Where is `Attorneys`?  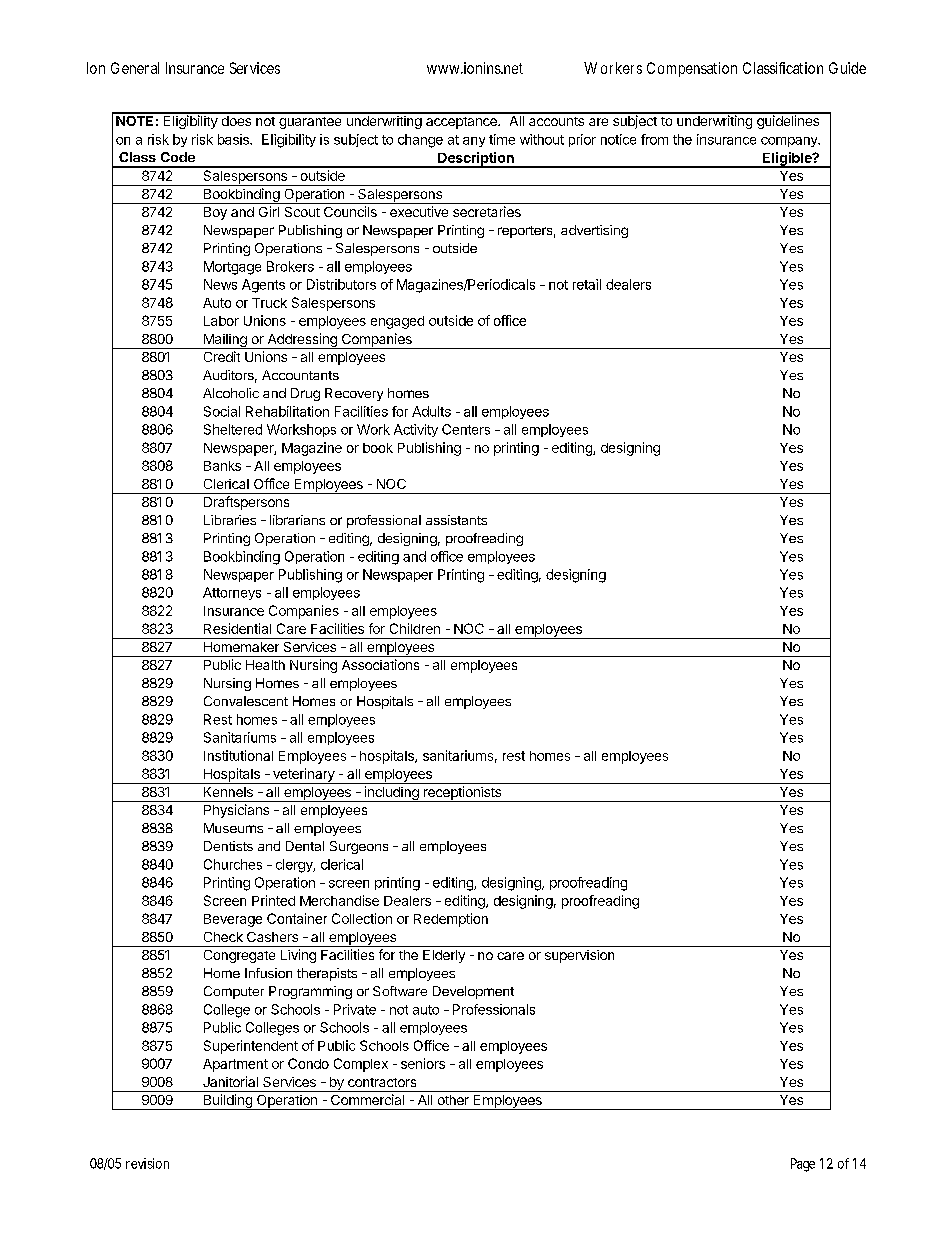 Attorneys is located at coordinates (232, 593).
